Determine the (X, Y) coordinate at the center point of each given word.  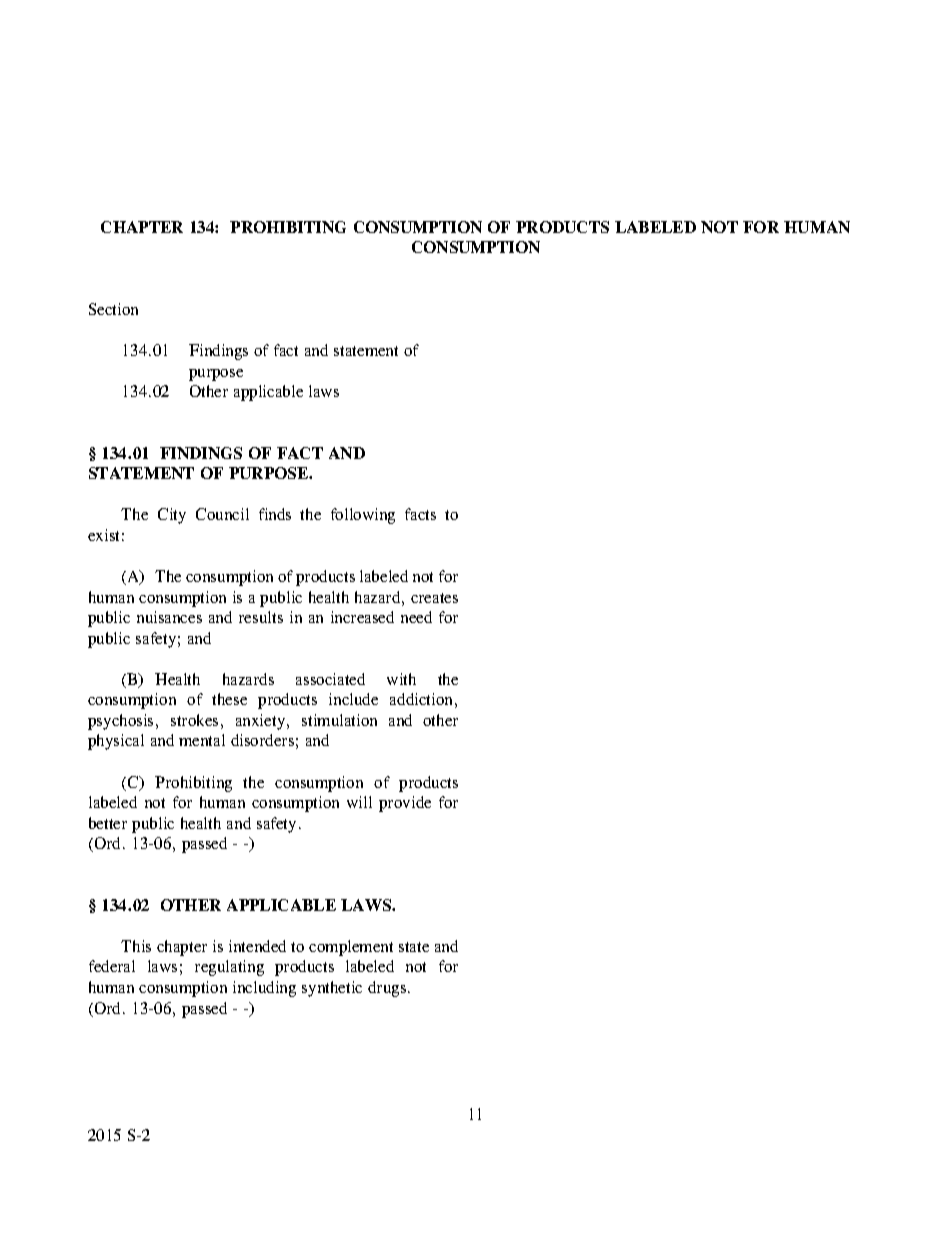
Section (113, 309)
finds (275, 514)
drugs (388, 989)
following (363, 516)
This (136, 946)
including (264, 989)
